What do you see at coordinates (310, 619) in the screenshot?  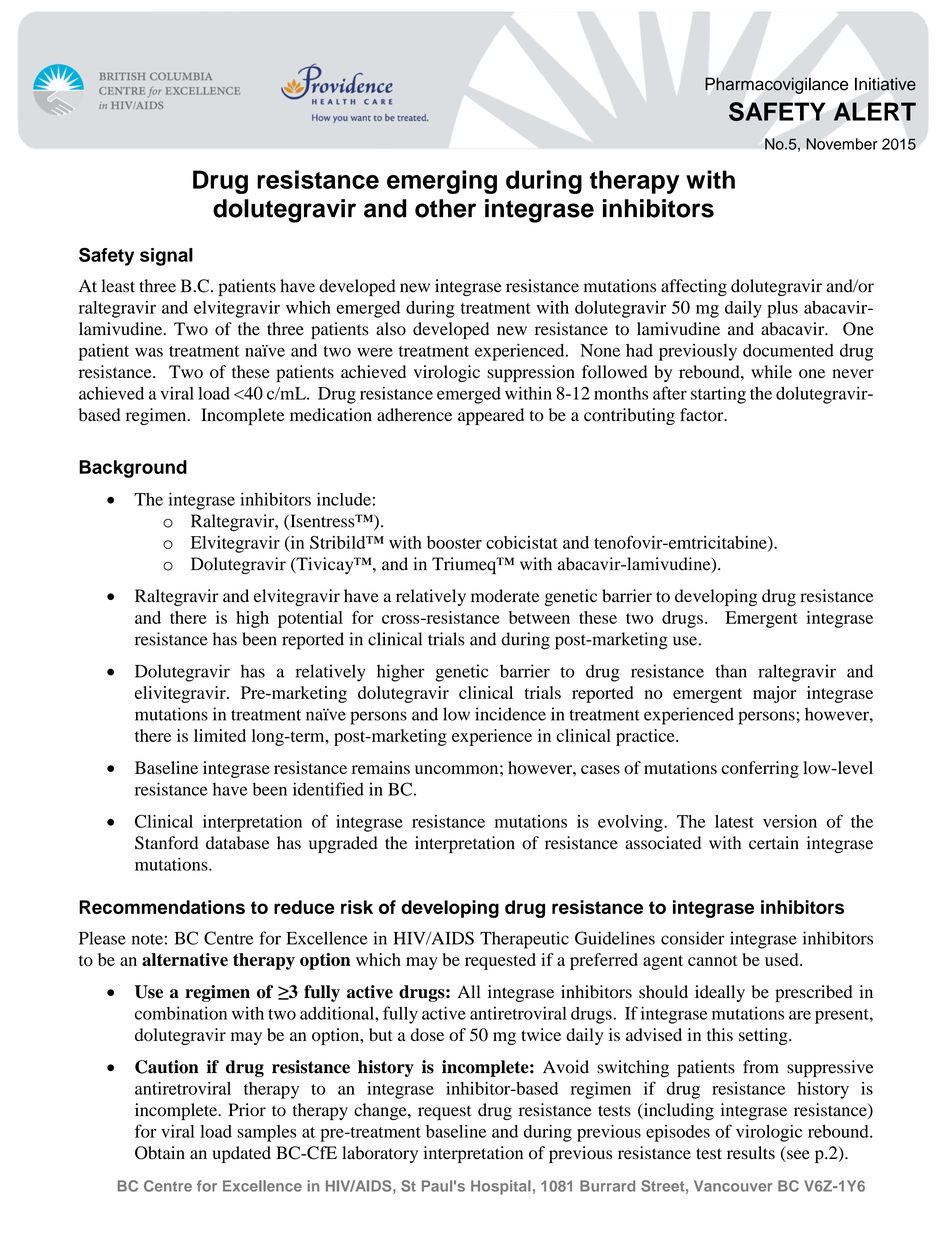 I see `potential` at bounding box center [310, 619].
